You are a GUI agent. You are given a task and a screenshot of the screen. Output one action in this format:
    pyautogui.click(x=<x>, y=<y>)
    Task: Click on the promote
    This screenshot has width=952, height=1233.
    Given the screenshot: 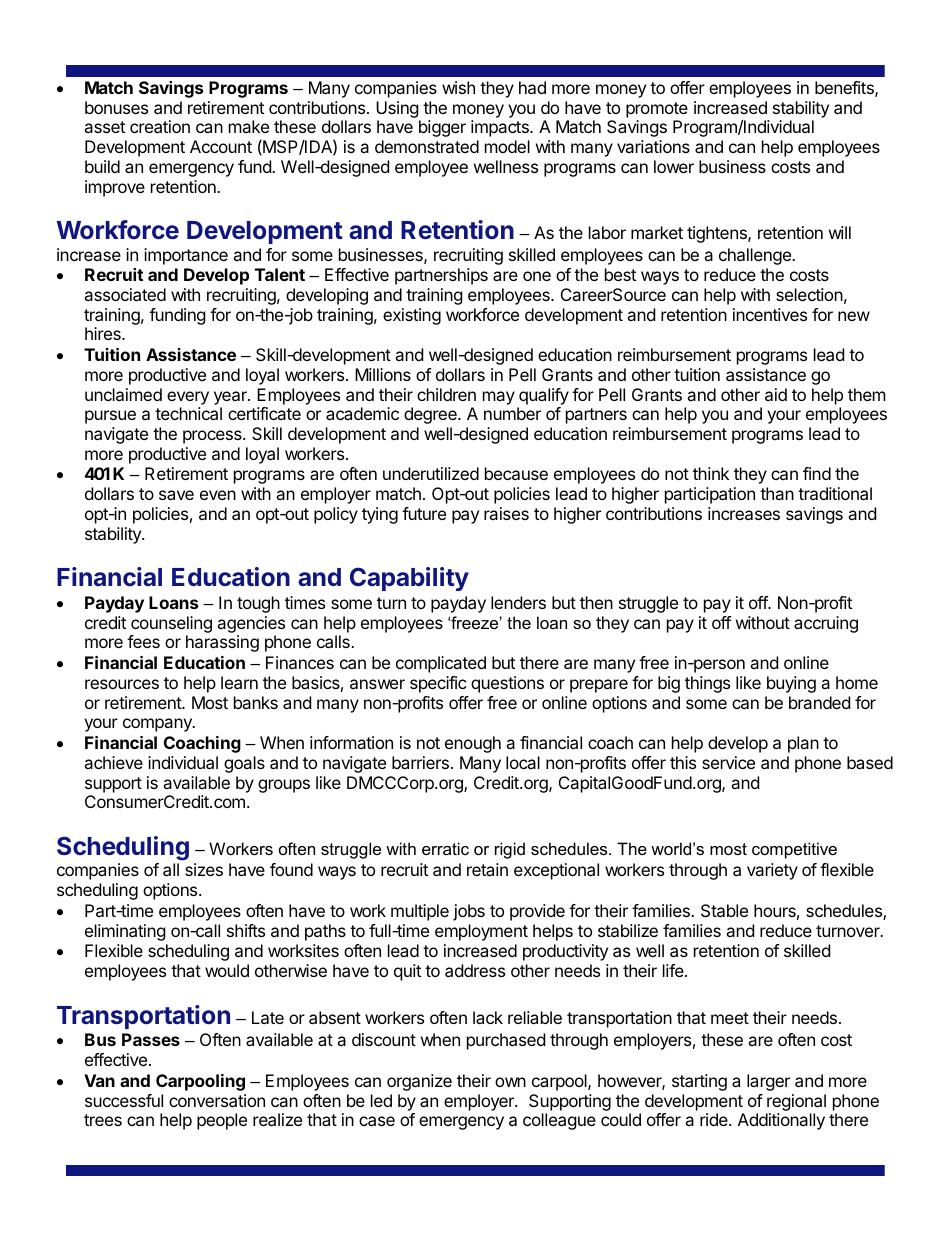 What is the action you would take?
    pyautogui.click(x=657, y=110)
